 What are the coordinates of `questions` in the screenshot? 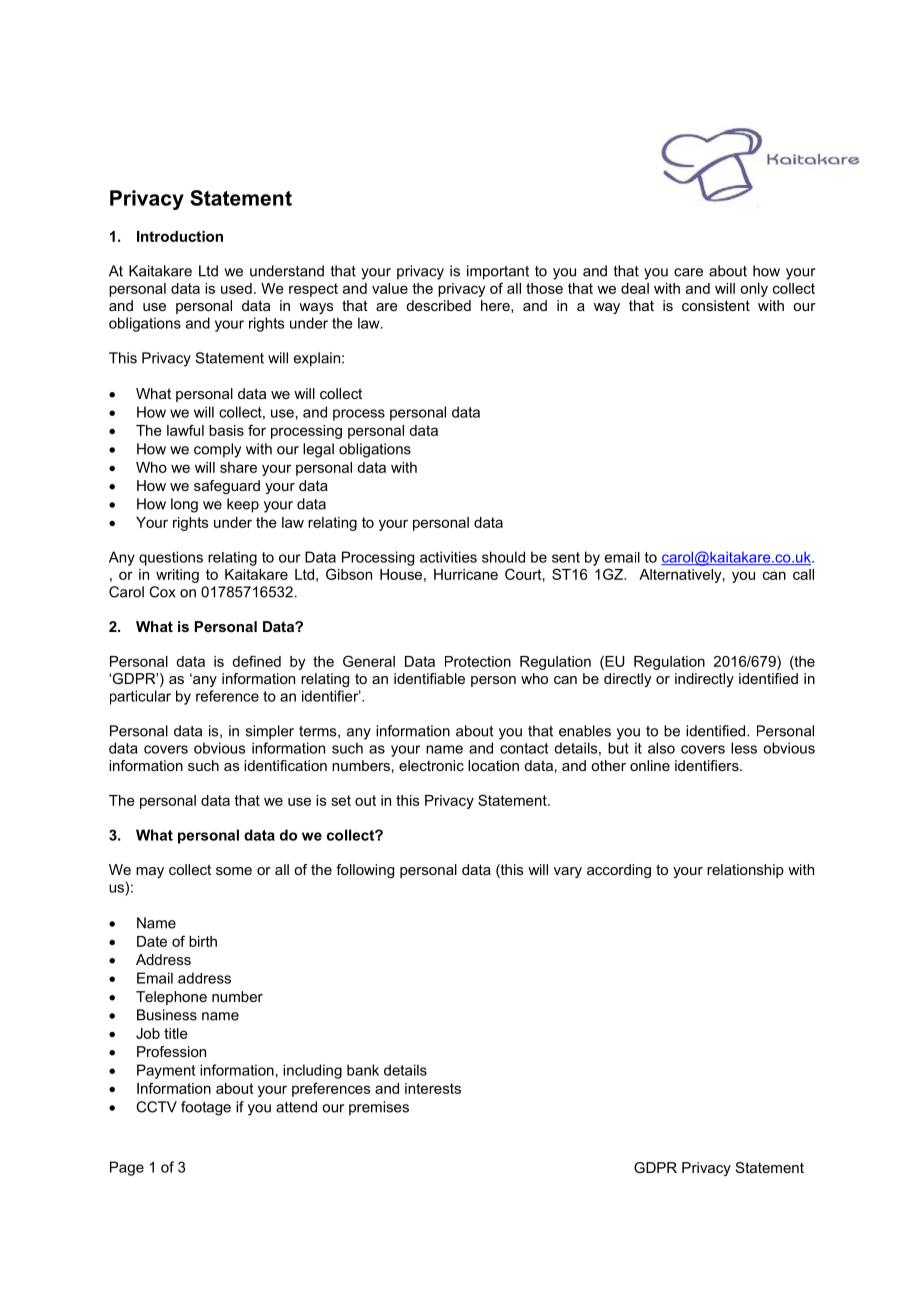 It's located at (171, 558).
